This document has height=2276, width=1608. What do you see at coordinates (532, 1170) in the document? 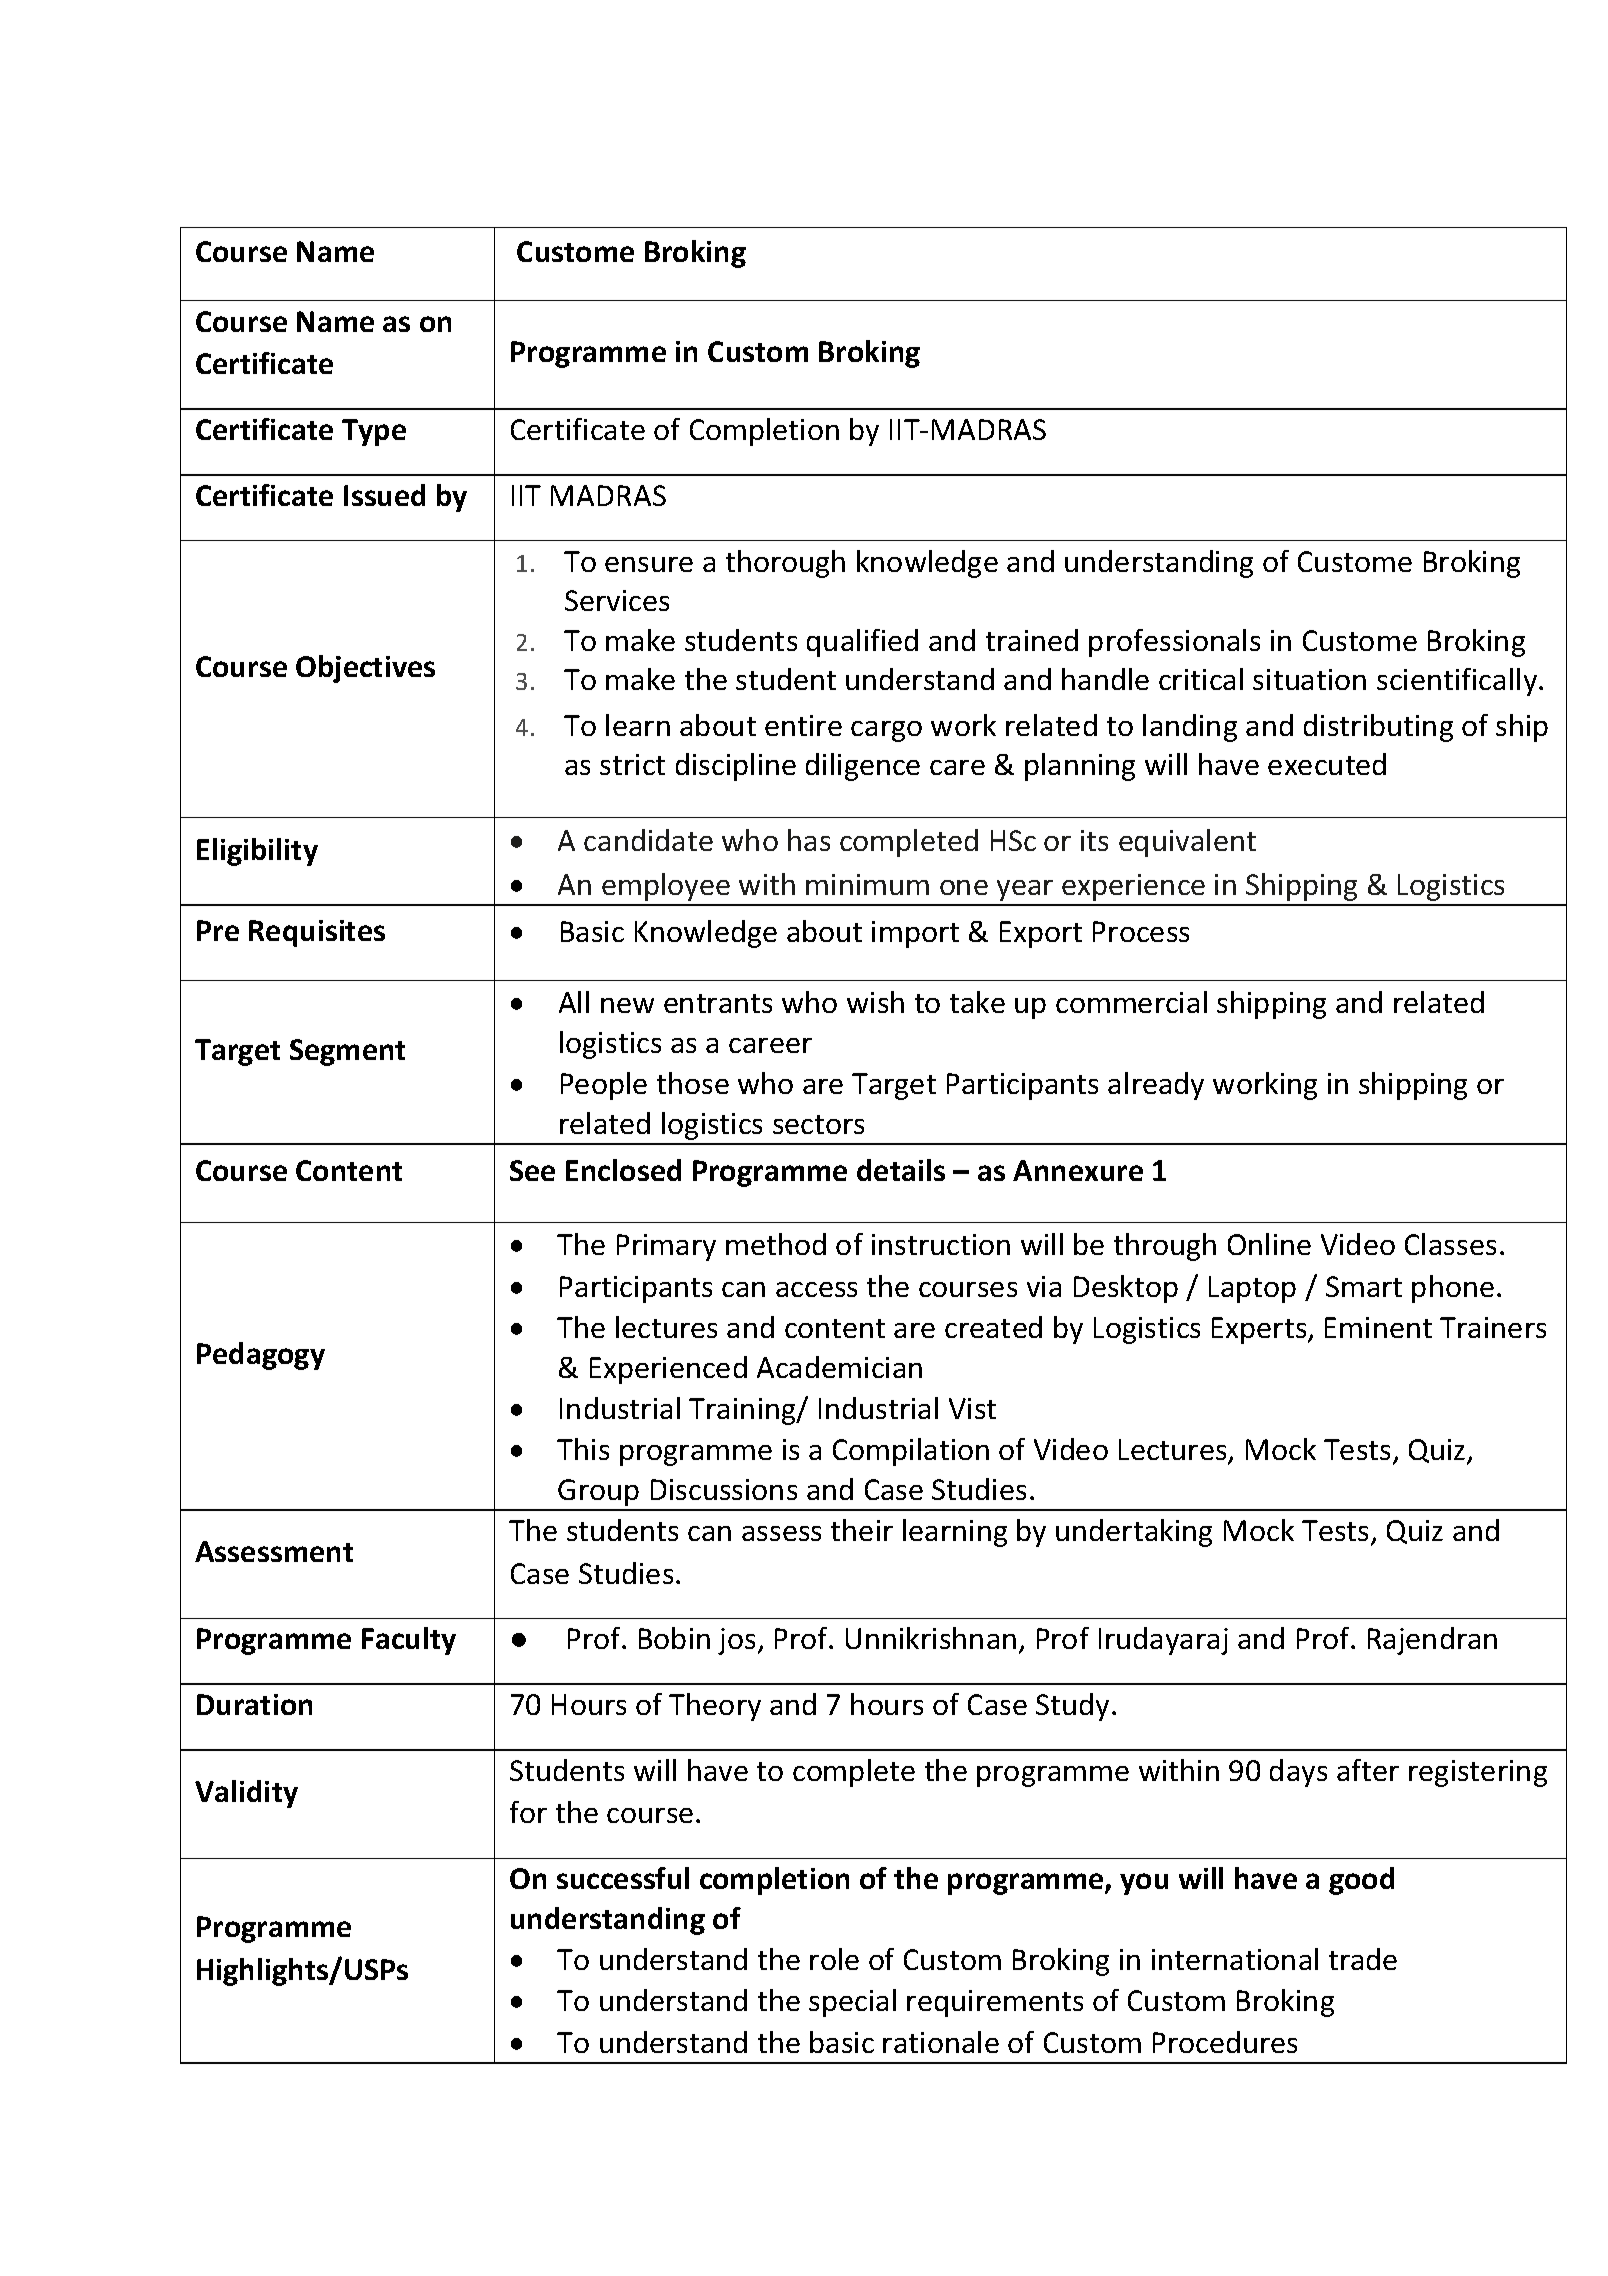
I see `See` at bounding box center [532, 1170].
